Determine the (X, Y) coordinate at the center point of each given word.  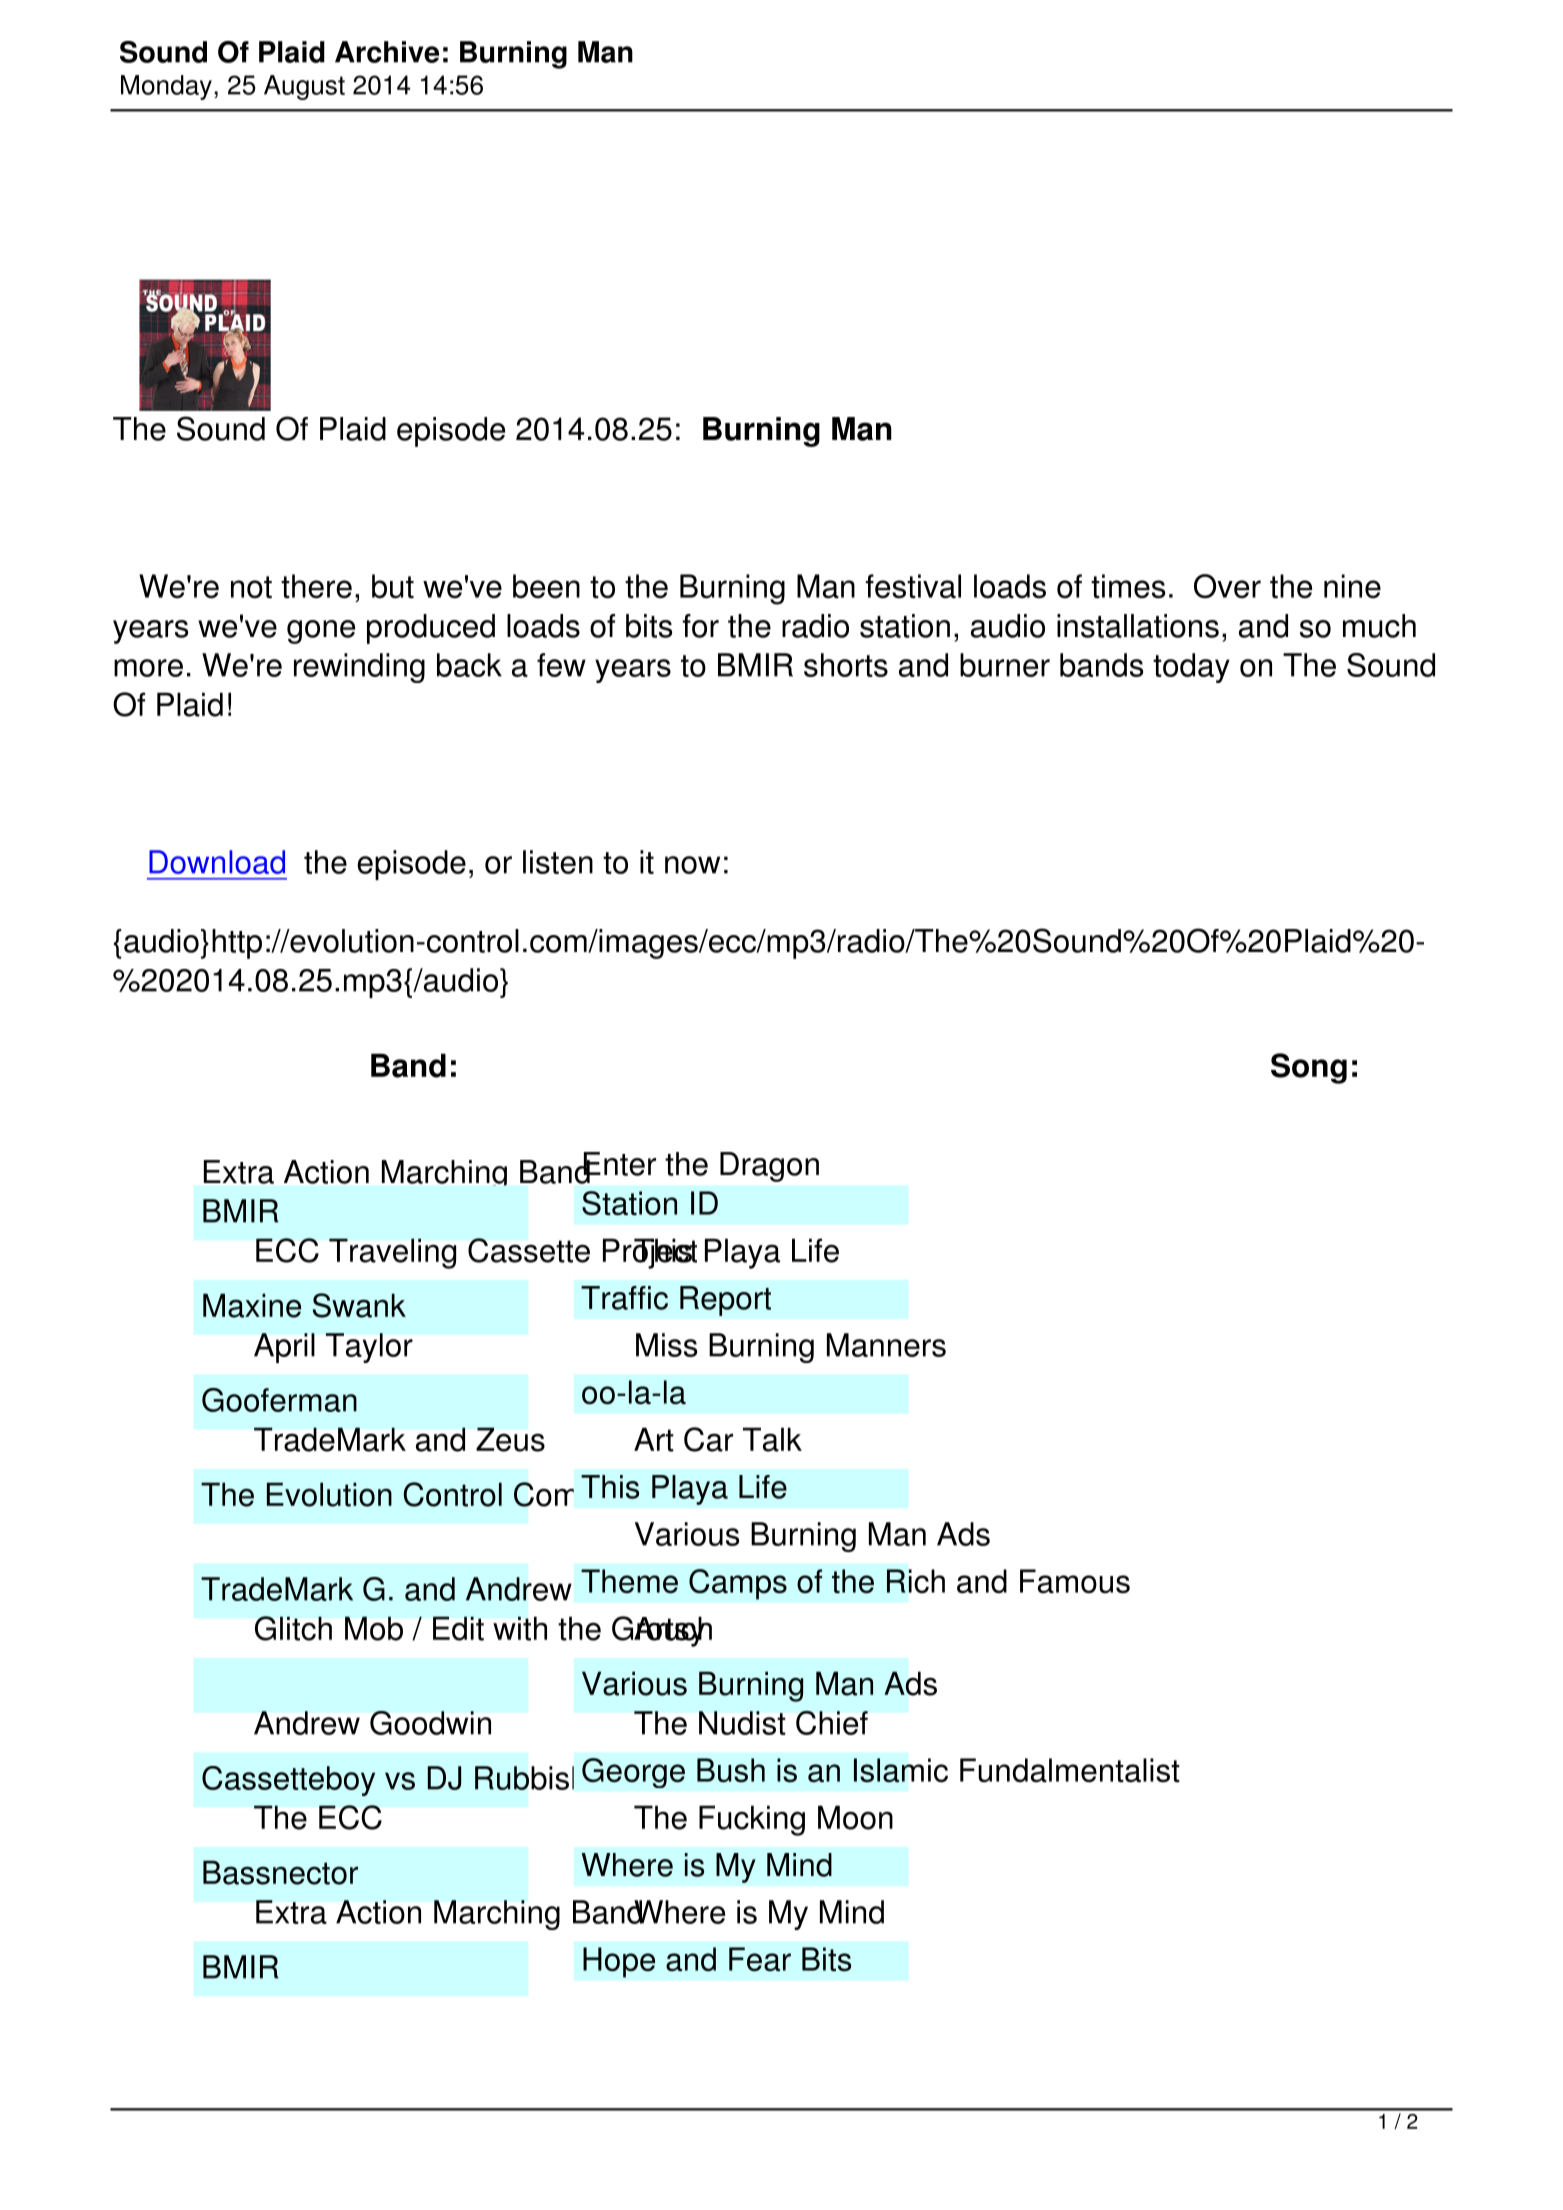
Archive (387, 52)
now (692, 865)
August (304, 87)
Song (1309, 1068)
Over (1227, 586)
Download (217, 862)
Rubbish (531, 1777)
